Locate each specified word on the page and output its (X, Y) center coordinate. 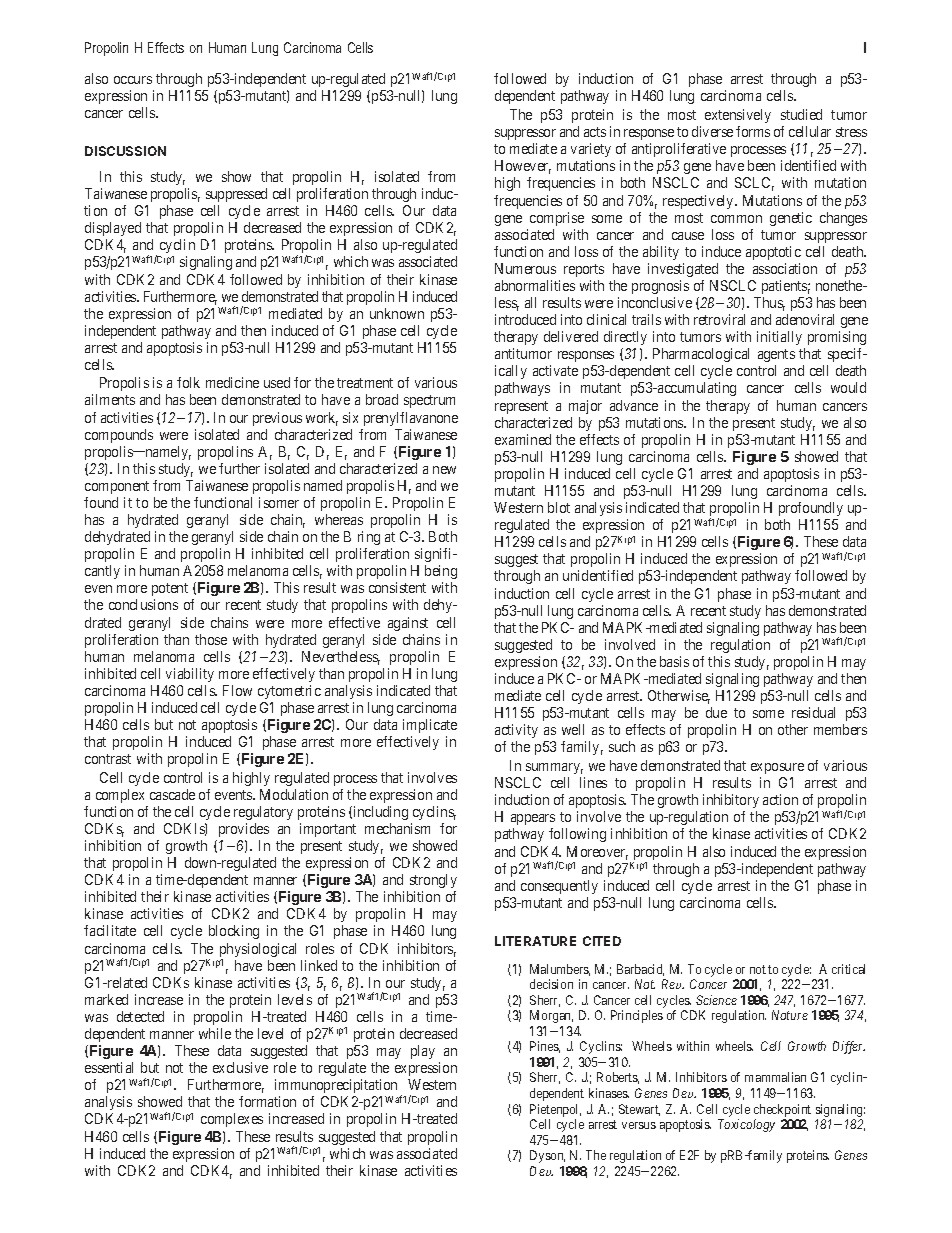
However (523, 167)
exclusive (240, 1067)
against (408, 624)
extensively (738, 116)
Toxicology (746, 1125)
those (211, 639)
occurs (133, 80)
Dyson (547, 1156)
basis (674, 661)
